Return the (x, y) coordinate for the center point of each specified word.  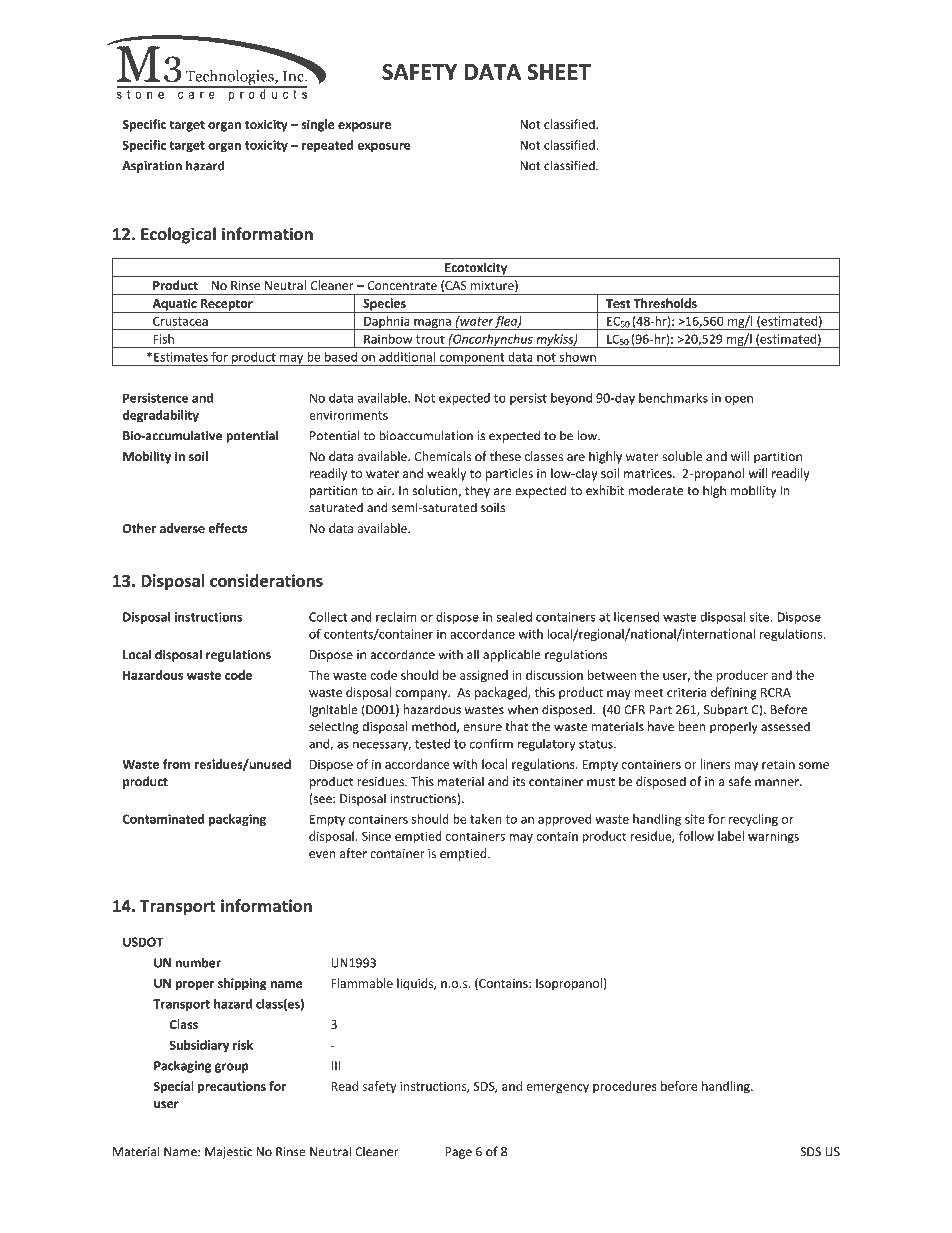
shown (578, 357)
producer (742, 676)
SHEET (559, 71)
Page (459, 1153)
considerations (266, 580)
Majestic (228, 1153)
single (318, 125)
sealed (514, 617)
